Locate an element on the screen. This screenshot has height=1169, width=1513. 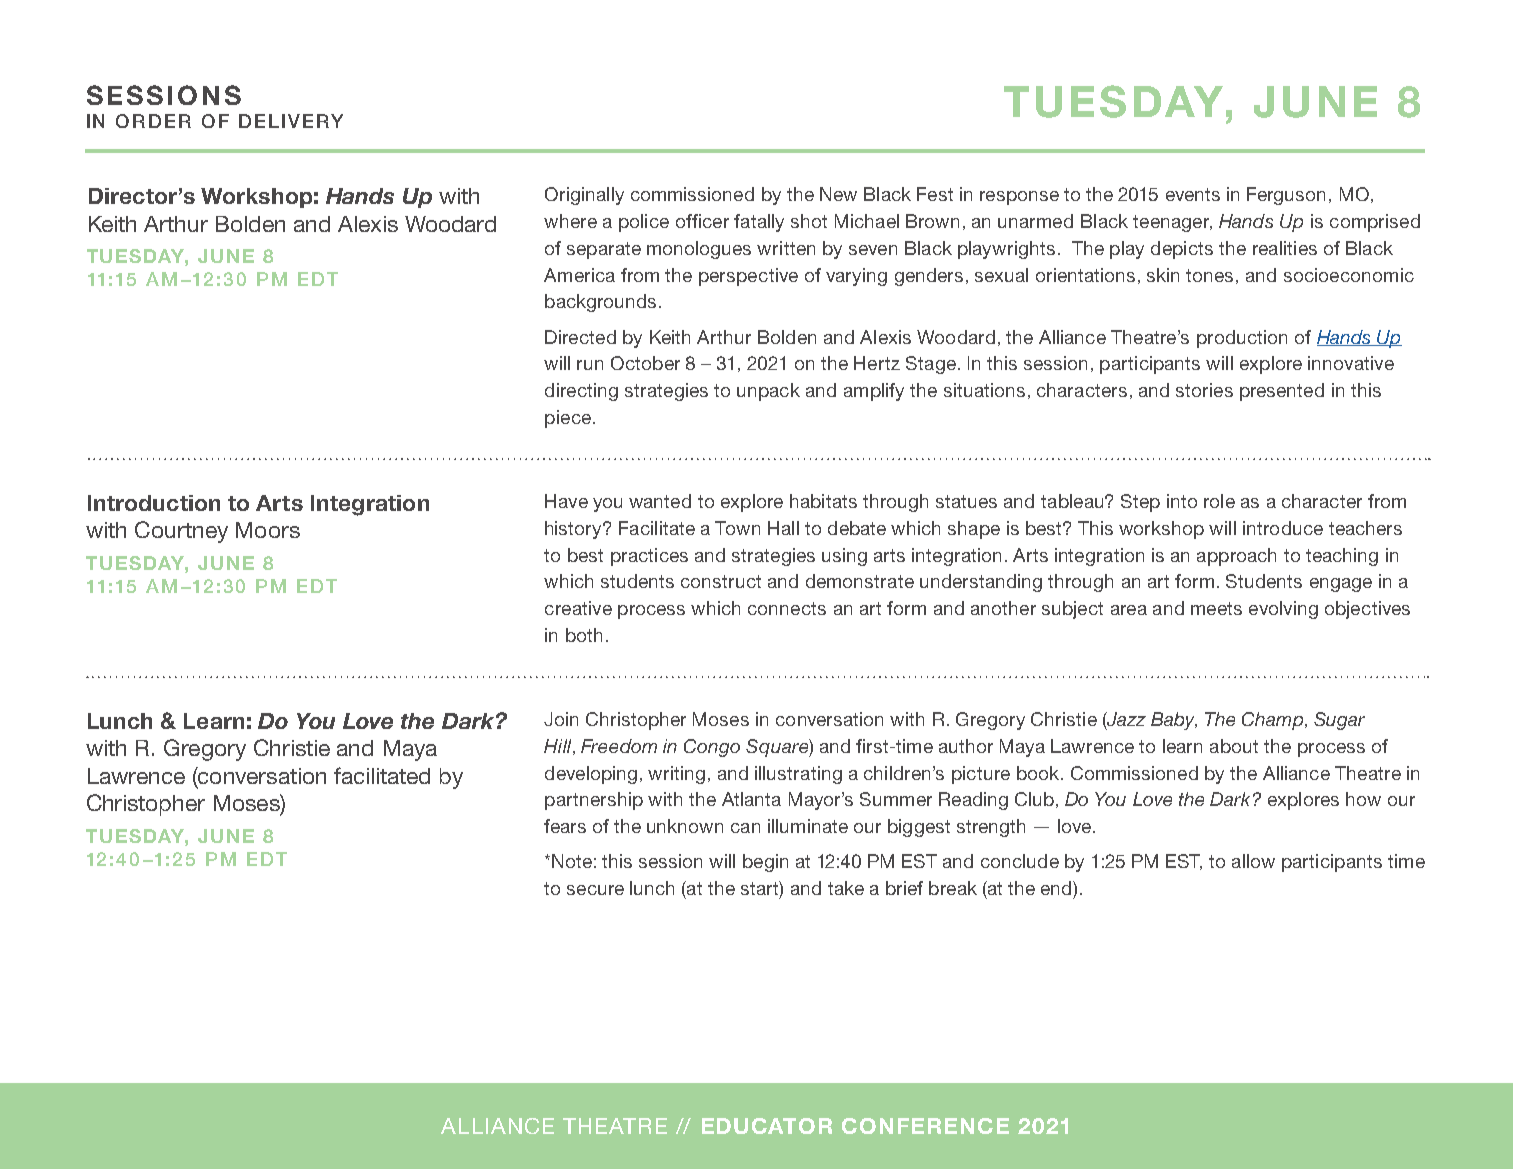
unpack is located at coordinates (768, 392).
